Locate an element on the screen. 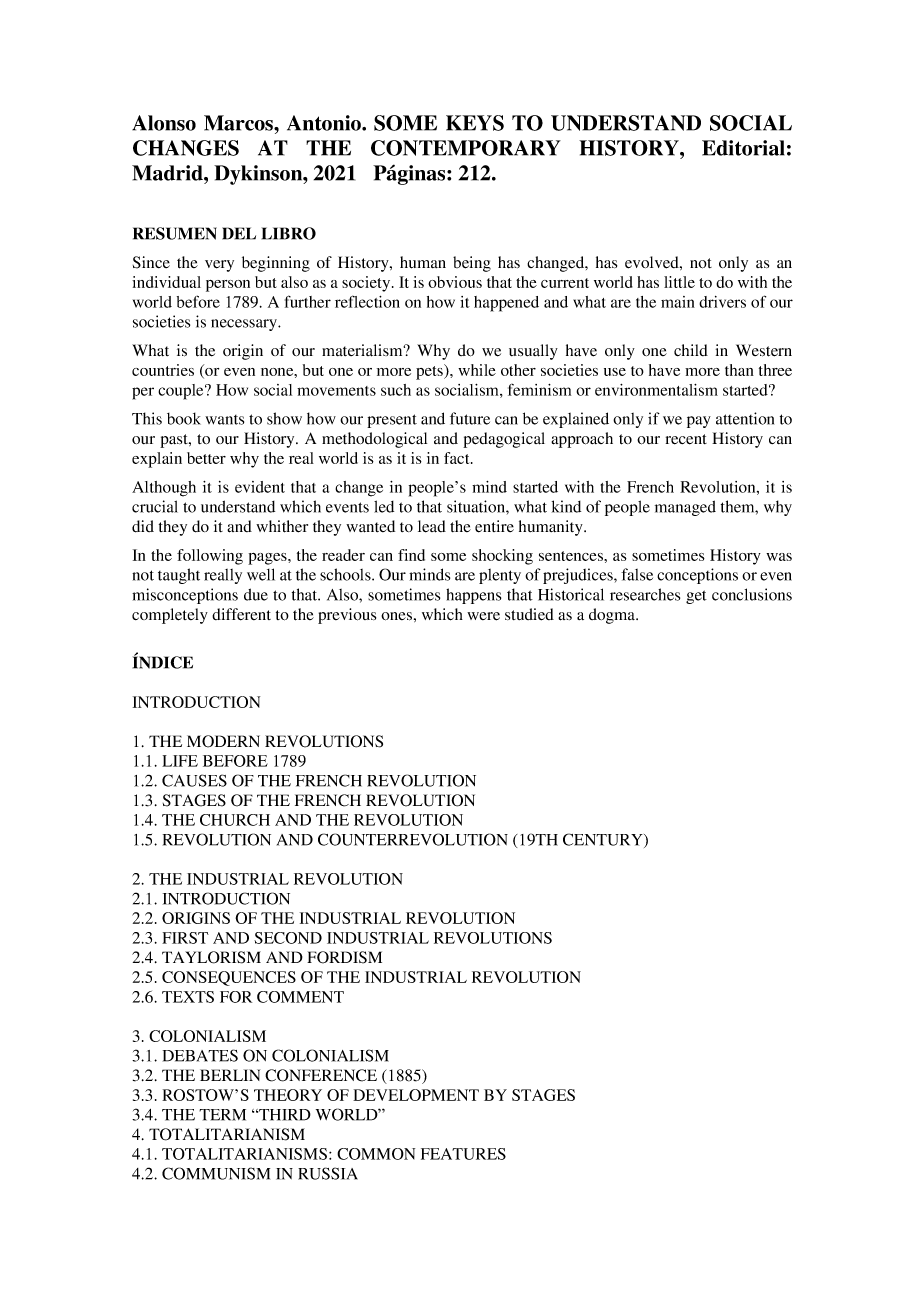 The height and width of the screenshot is (1308, 924). CONTEMPORARY is located at coordinates (466, 148).
